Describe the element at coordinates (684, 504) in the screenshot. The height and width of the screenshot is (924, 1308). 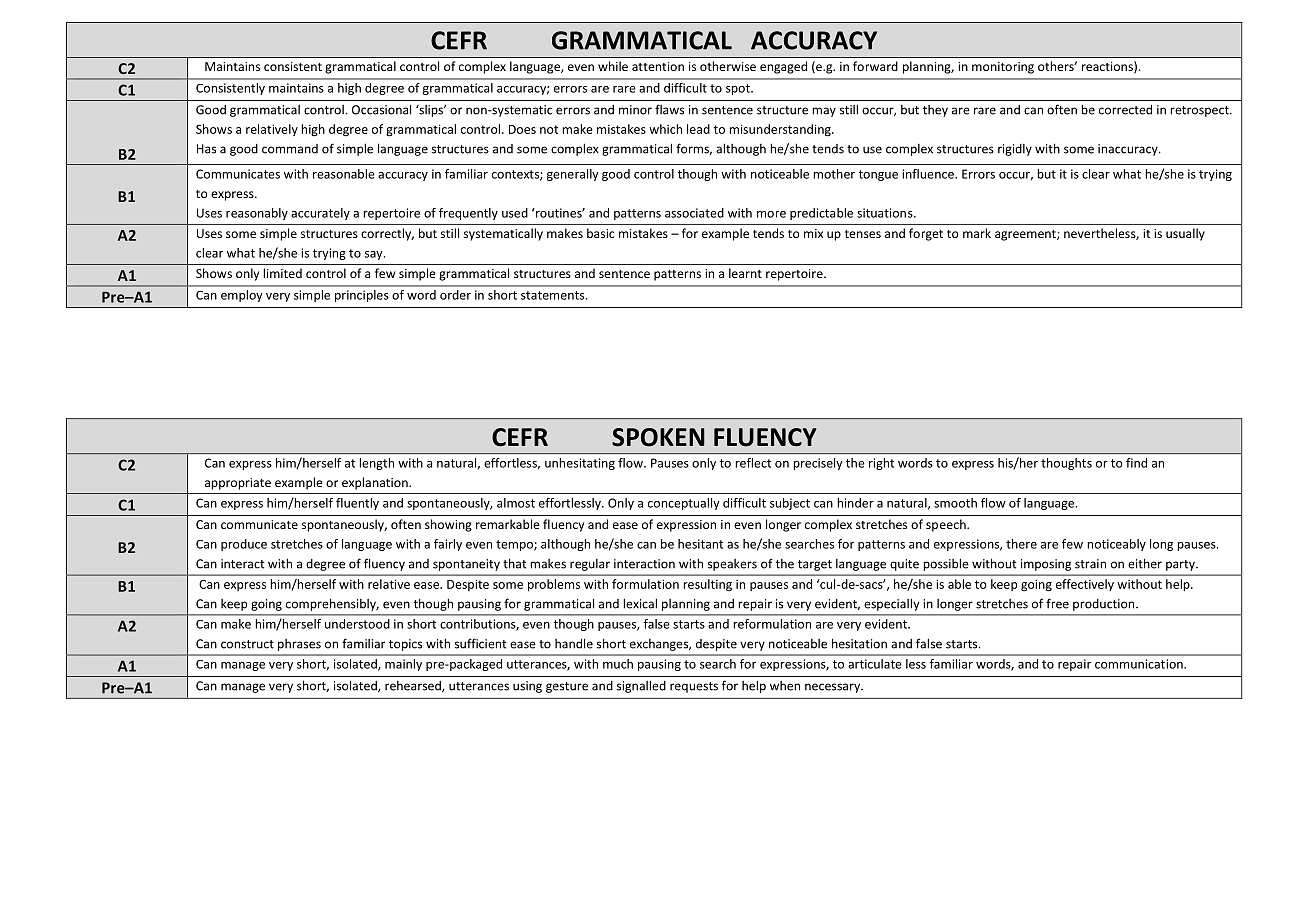
I see `conceptually` at that location.
